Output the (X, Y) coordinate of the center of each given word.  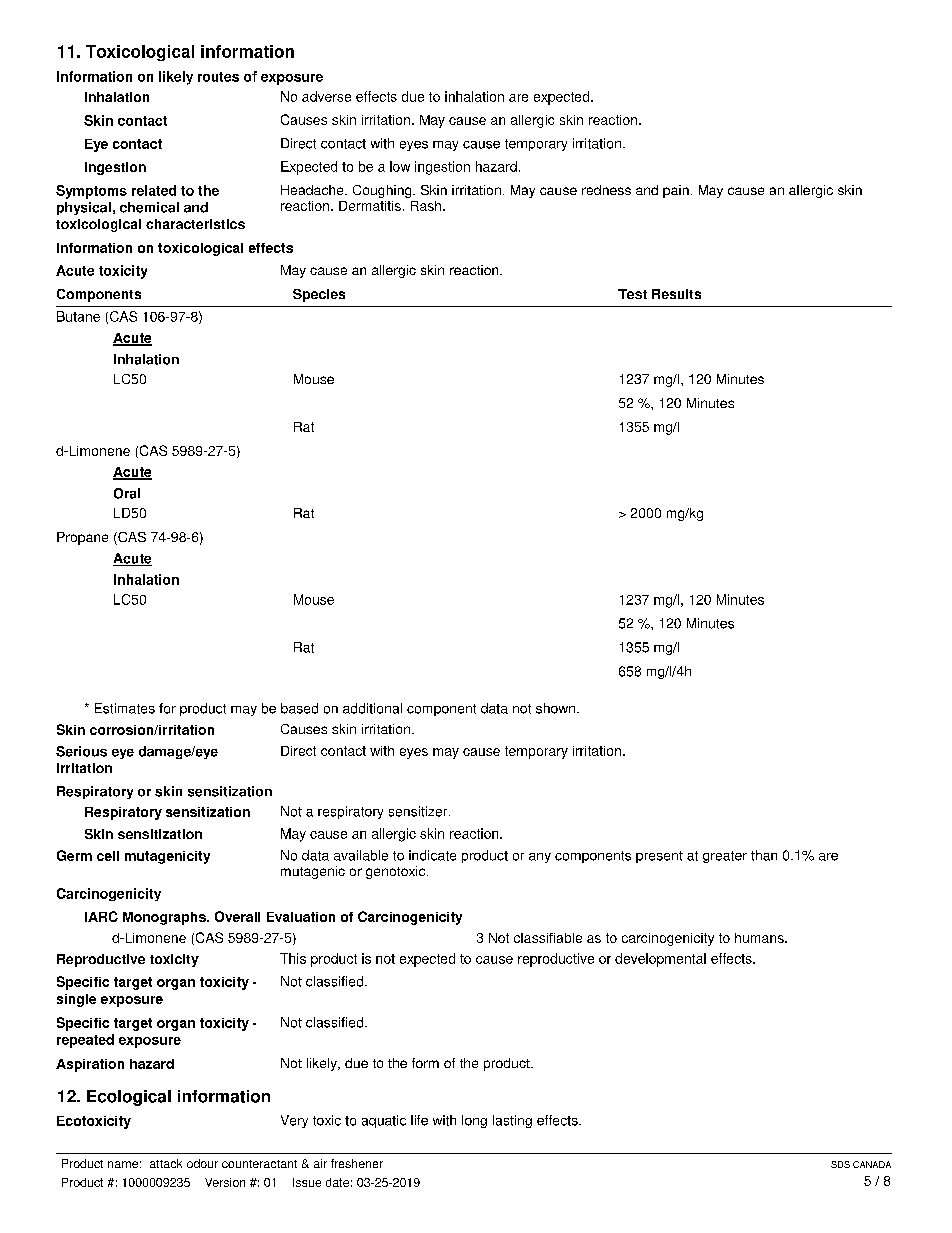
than (764, 855)
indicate (432, 855)
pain (676, 191)
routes (218, 77)
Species (319, 295)
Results (676, 294)
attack (166, 1163)
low (400, 166)
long (474, 1121)
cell (108, 856)
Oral (127, 493)
